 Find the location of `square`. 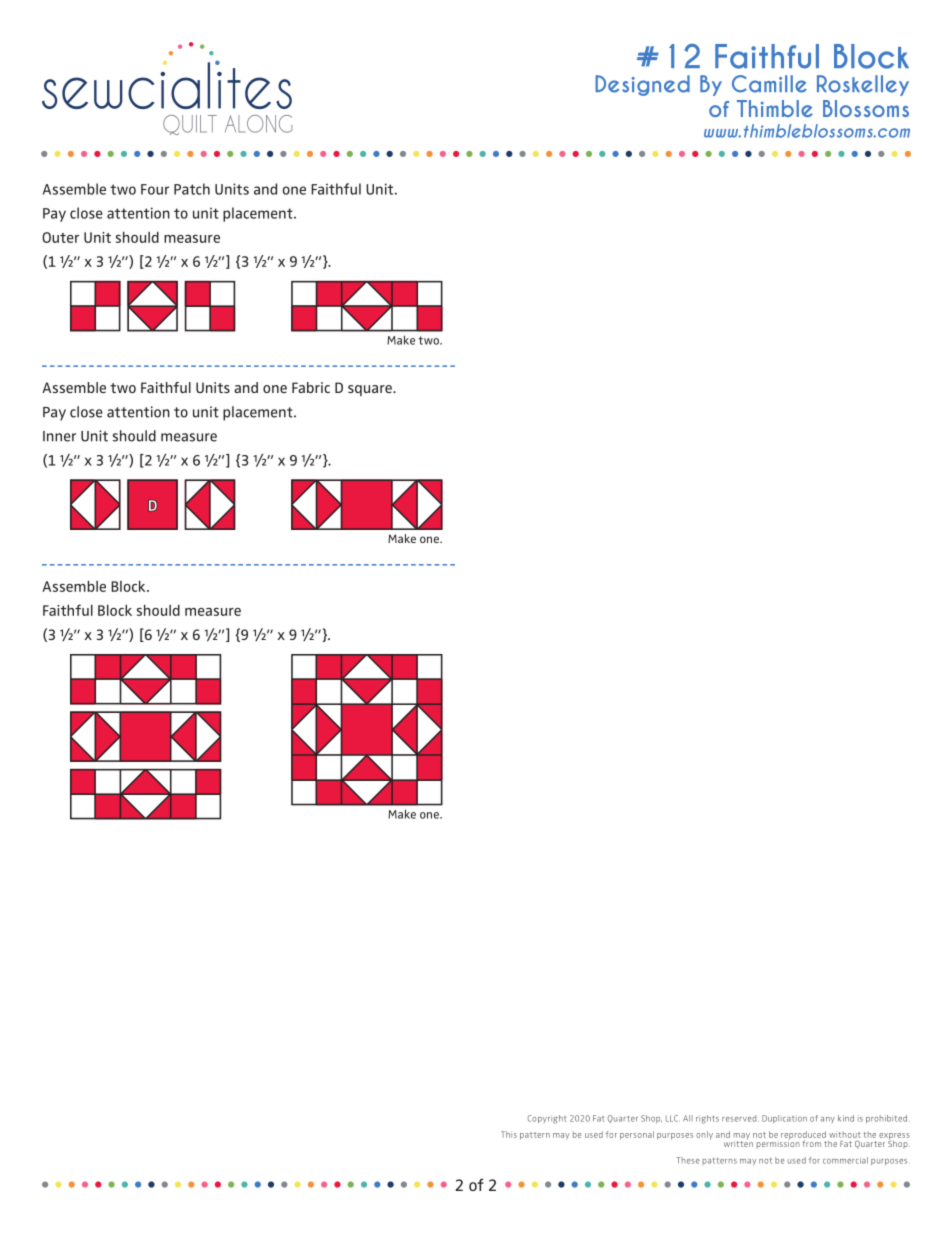

square is located at coordinates (371, 390).
